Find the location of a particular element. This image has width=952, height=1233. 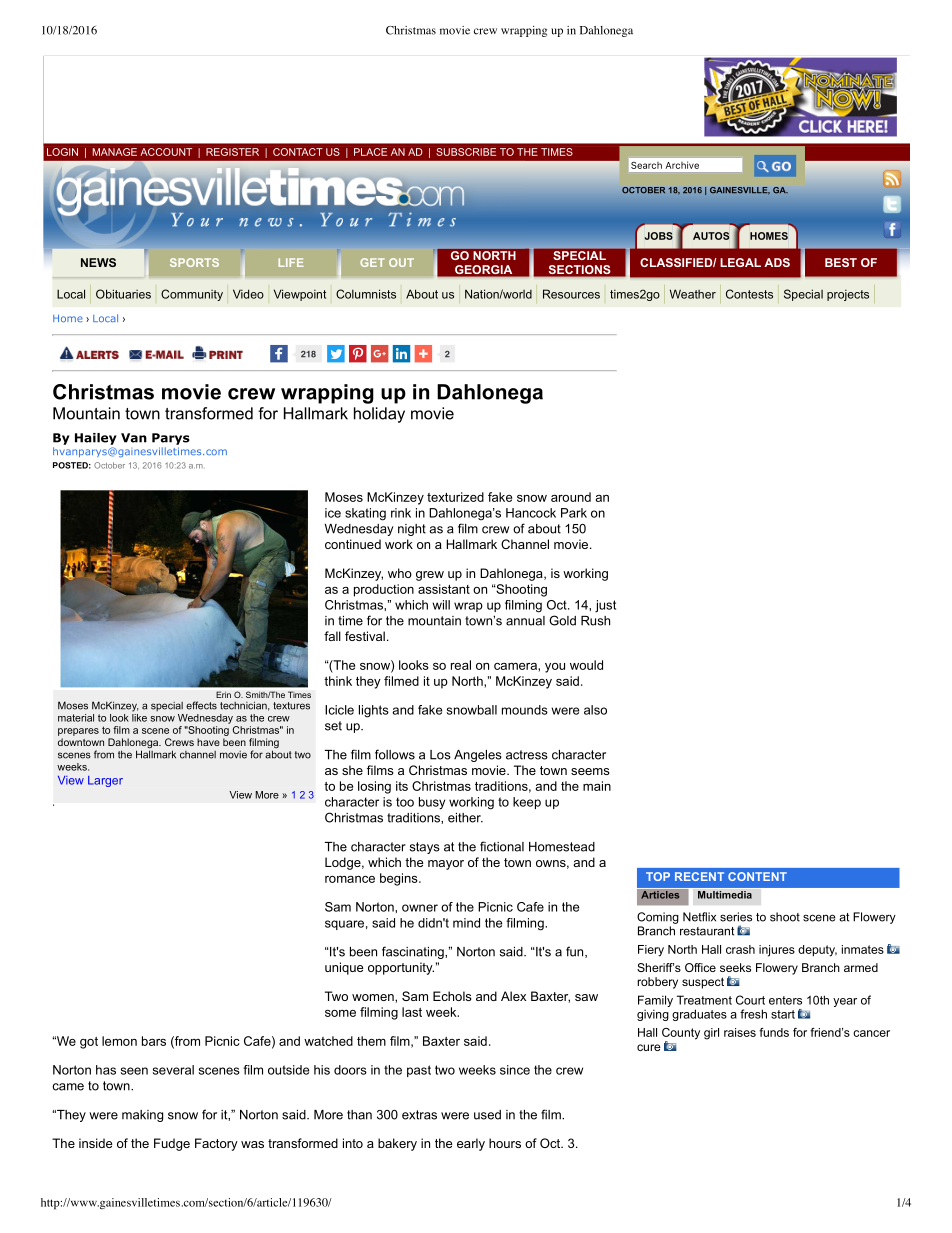

making is located at coordinates (142, 1116).
